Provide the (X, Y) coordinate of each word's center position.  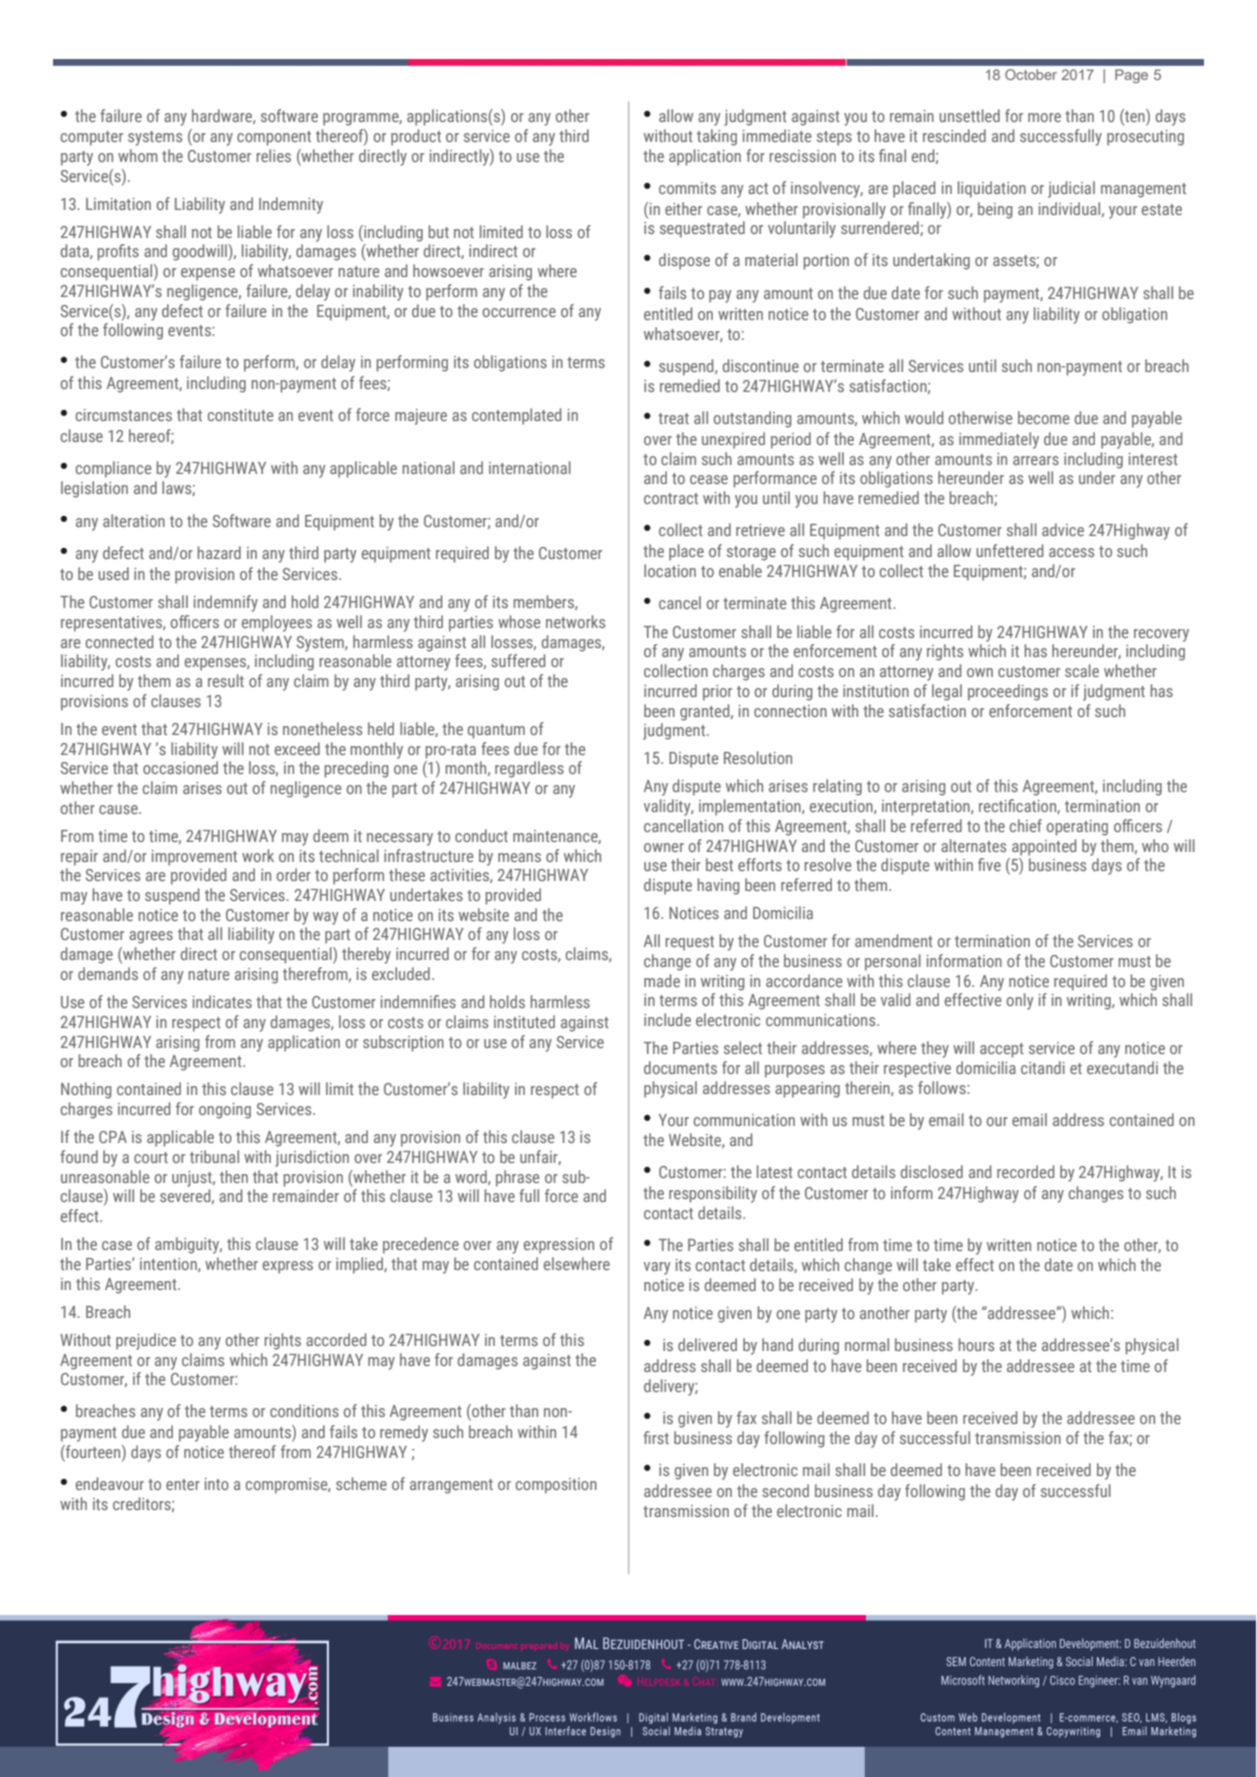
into (217, 1484)
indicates (222, 1001)
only (1020, 1001)
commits (687, 188)
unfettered (1009, 550)
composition (556, 1486)
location (670, 570)
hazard (219, 552)
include (667, 1019)
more (1044, 117)
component (274, 138)
